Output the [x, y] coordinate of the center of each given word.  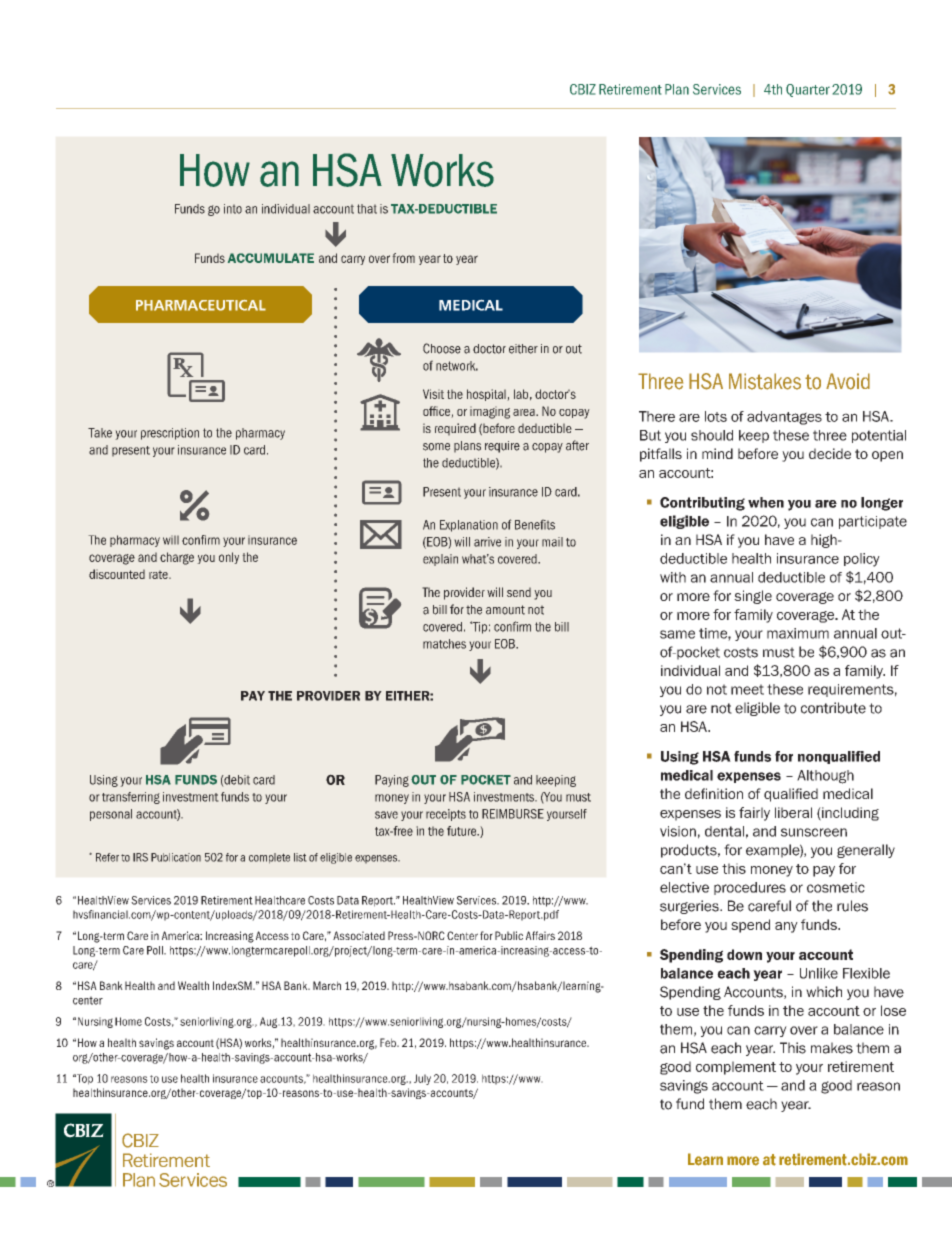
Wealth [193, 985]
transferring [131, 798]
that [367, 209]
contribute [833, 708]
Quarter [808, 90]
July [422, 1079]
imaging [490, 412]
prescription [170, 434]
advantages [784, 418]
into [233, 209]
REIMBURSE [513, 814]
